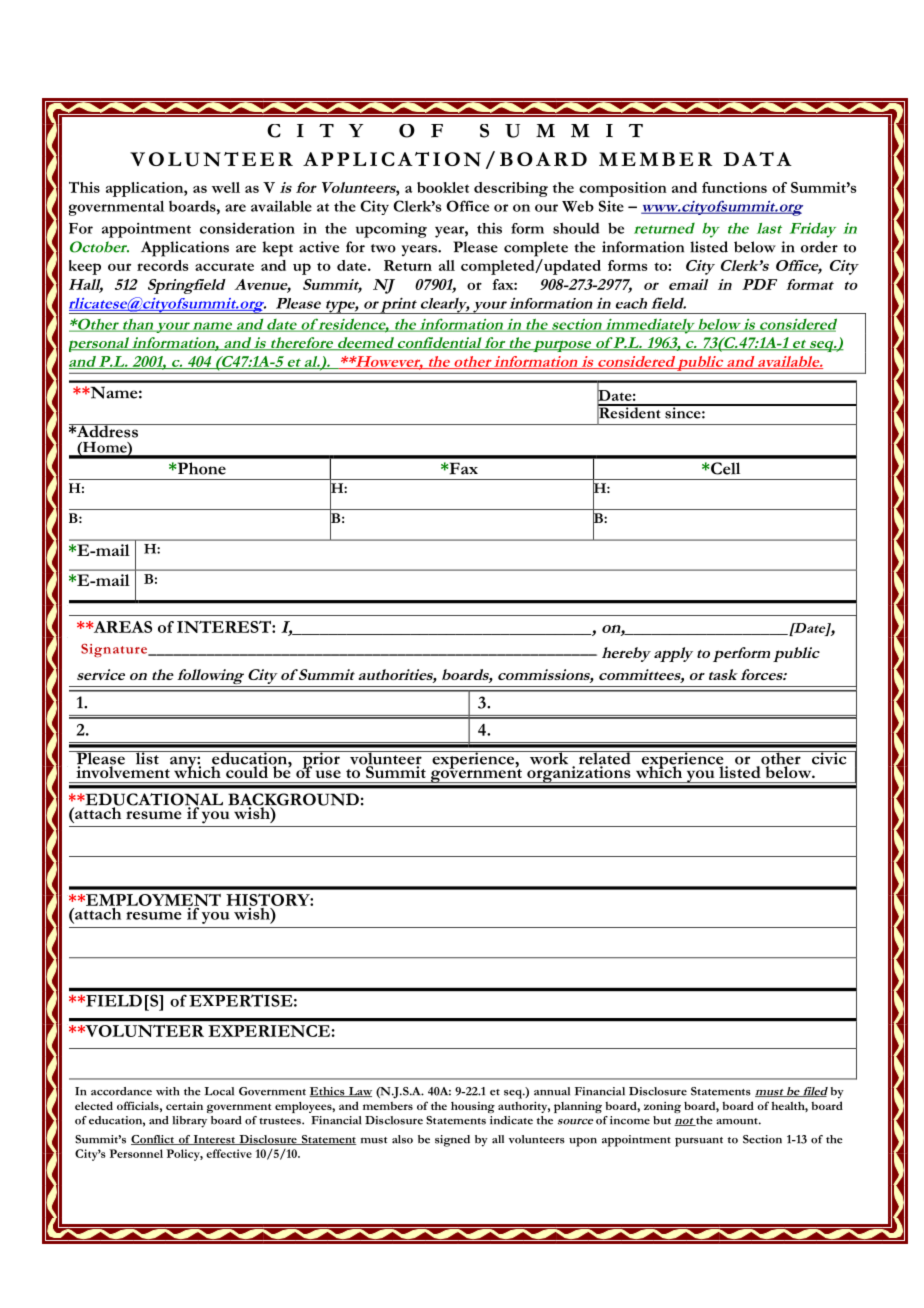 This image has height=1308, width=924. I want to click on library, so click(189, 1122).
